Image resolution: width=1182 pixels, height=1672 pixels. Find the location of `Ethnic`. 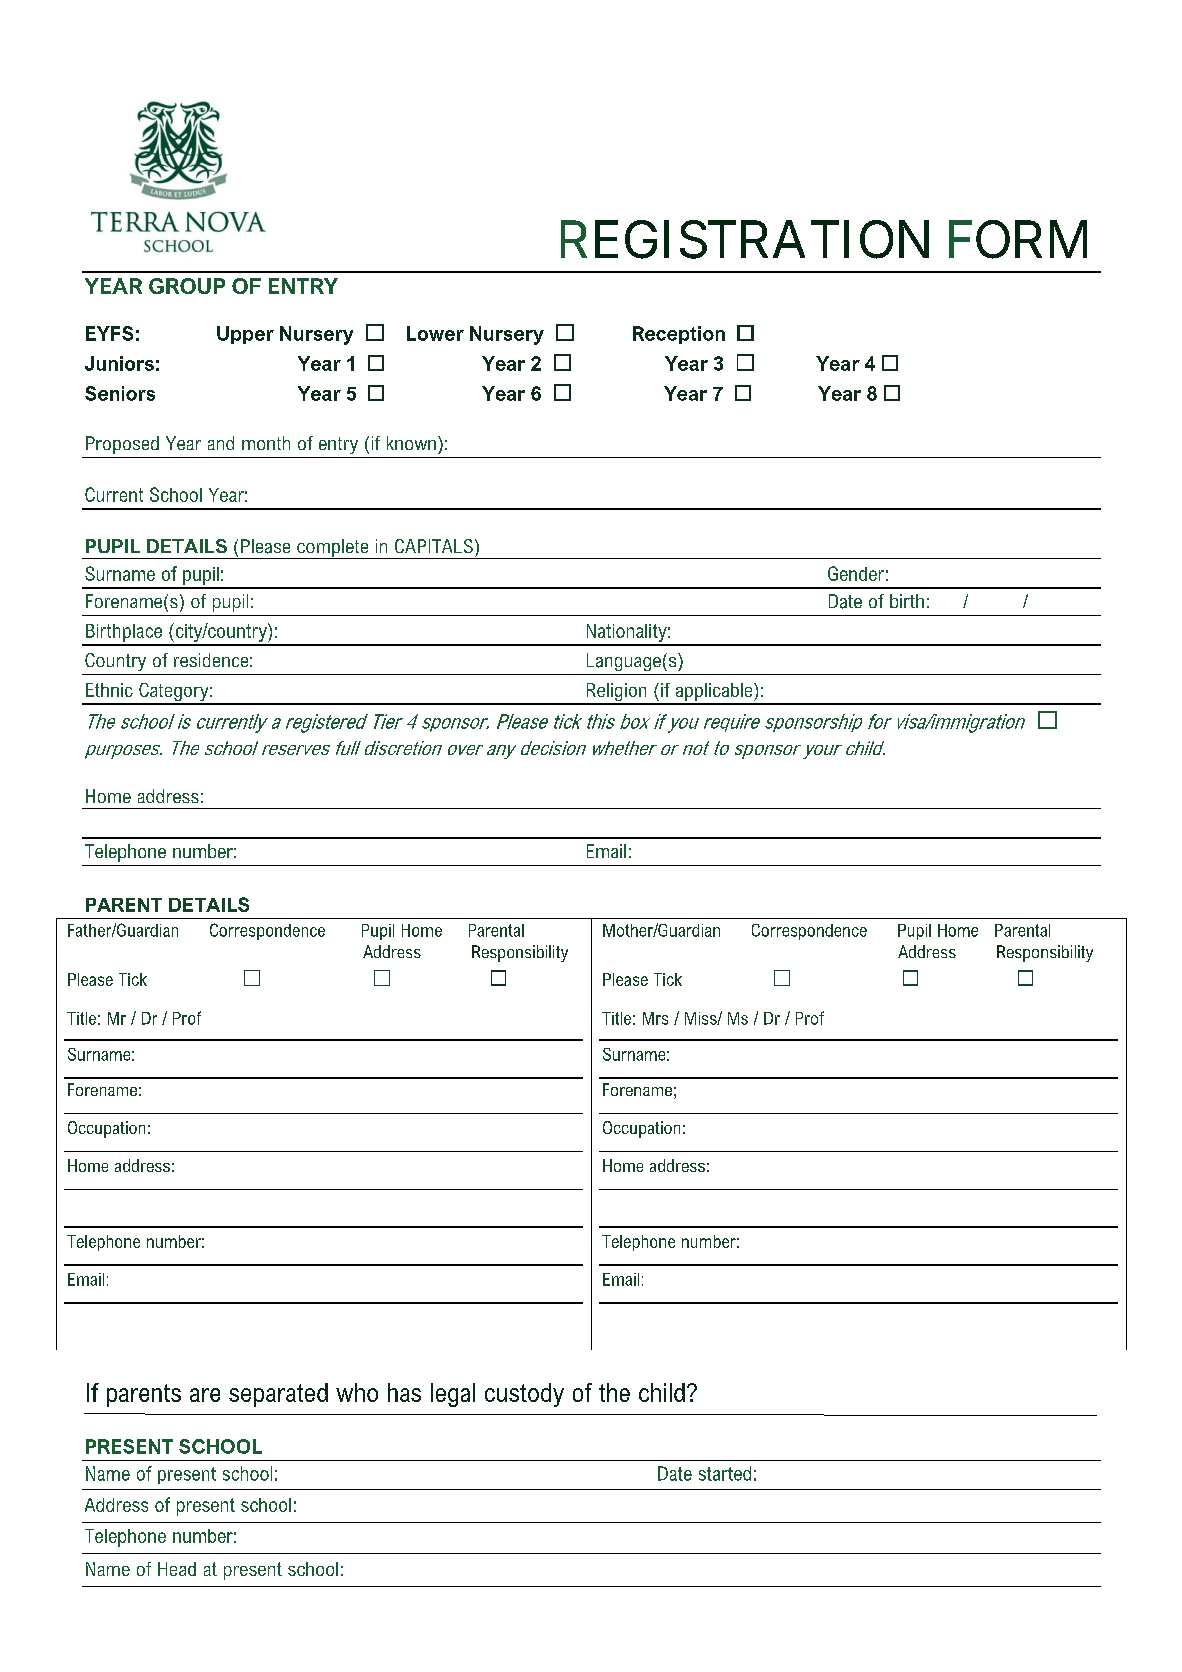

Ethnic is located at coordinates (109, 690).
